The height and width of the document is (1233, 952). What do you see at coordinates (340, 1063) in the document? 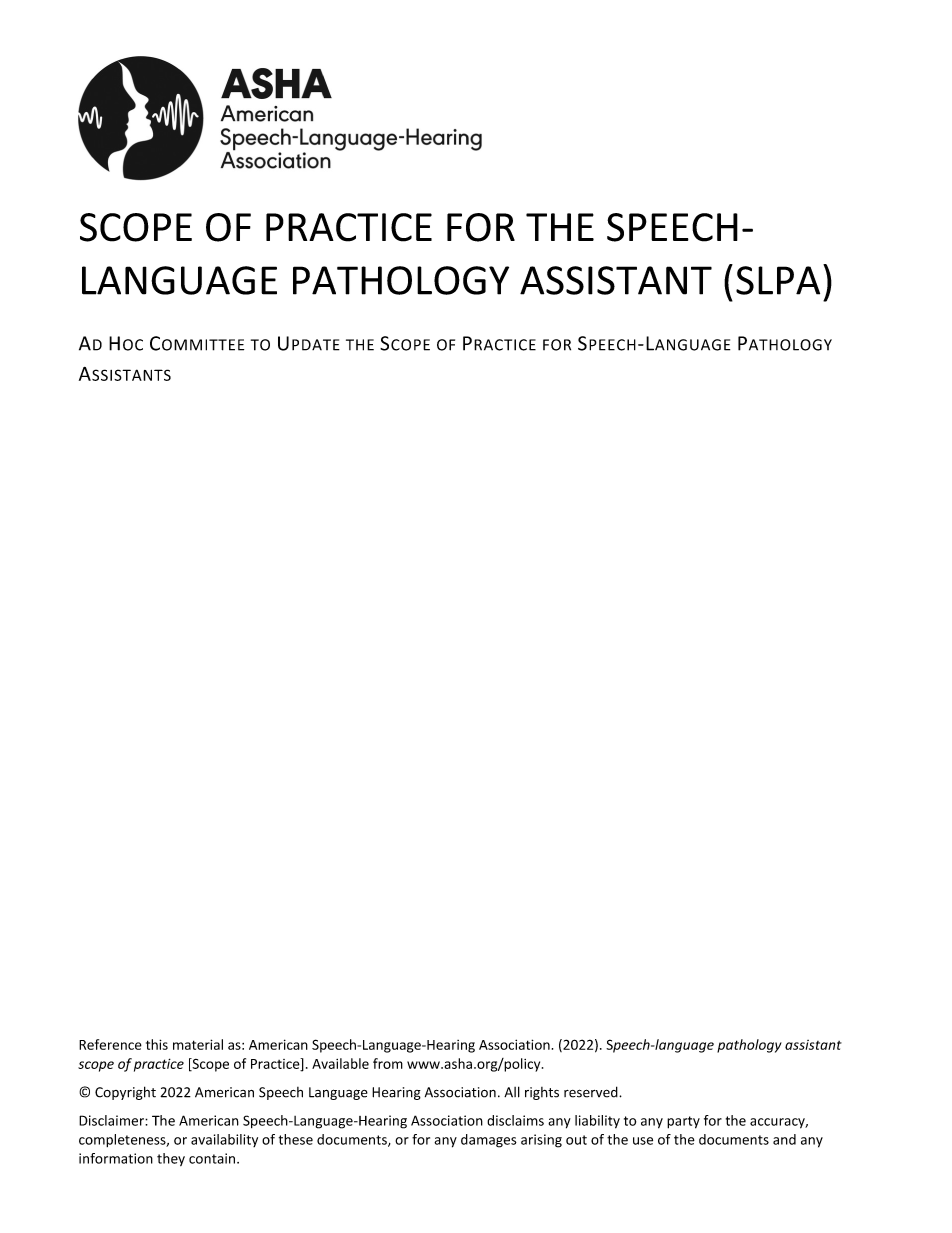
I see `Available` at bounding box center [340, 1063].
